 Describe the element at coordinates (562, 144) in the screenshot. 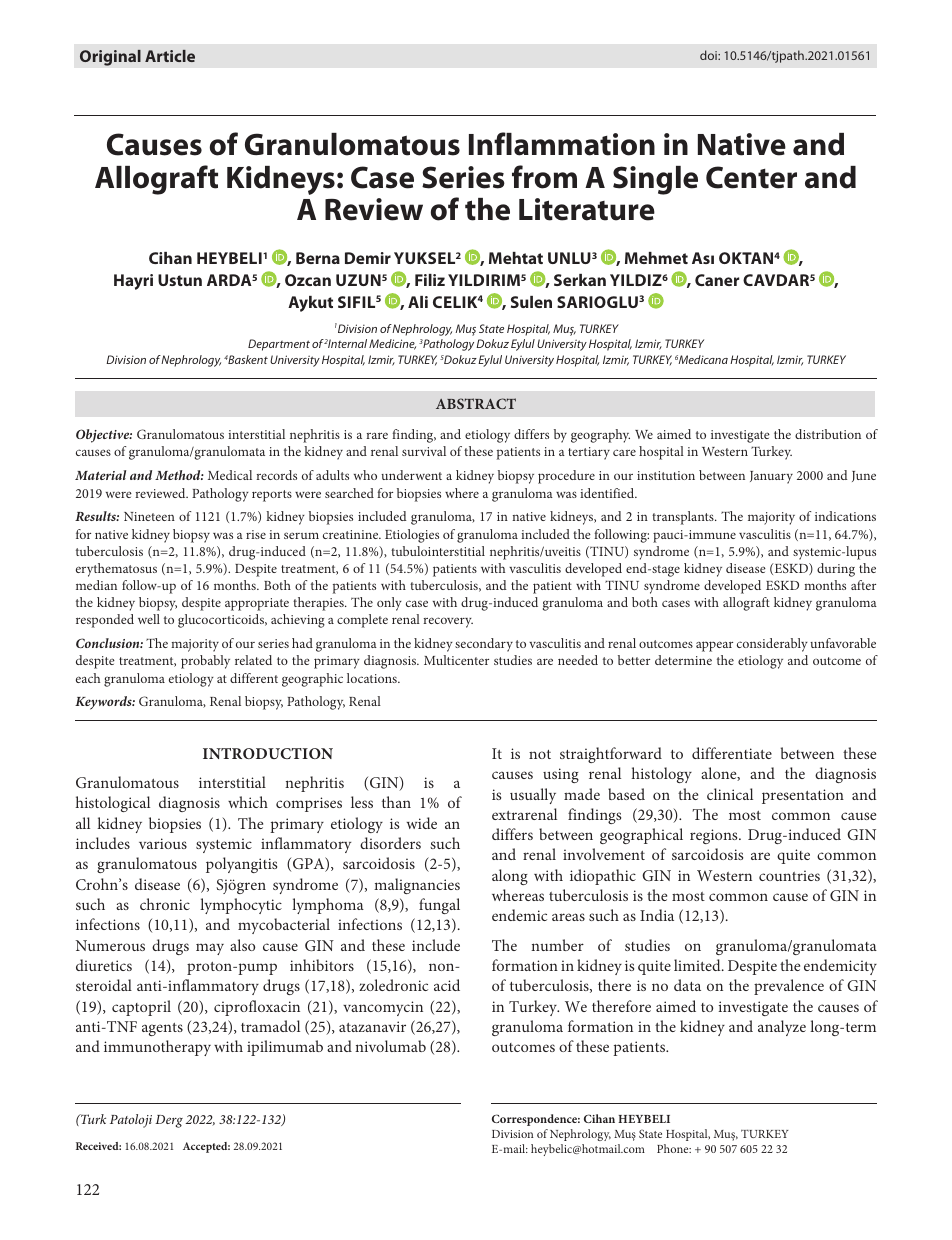

I see `Inflammation` at that location.
